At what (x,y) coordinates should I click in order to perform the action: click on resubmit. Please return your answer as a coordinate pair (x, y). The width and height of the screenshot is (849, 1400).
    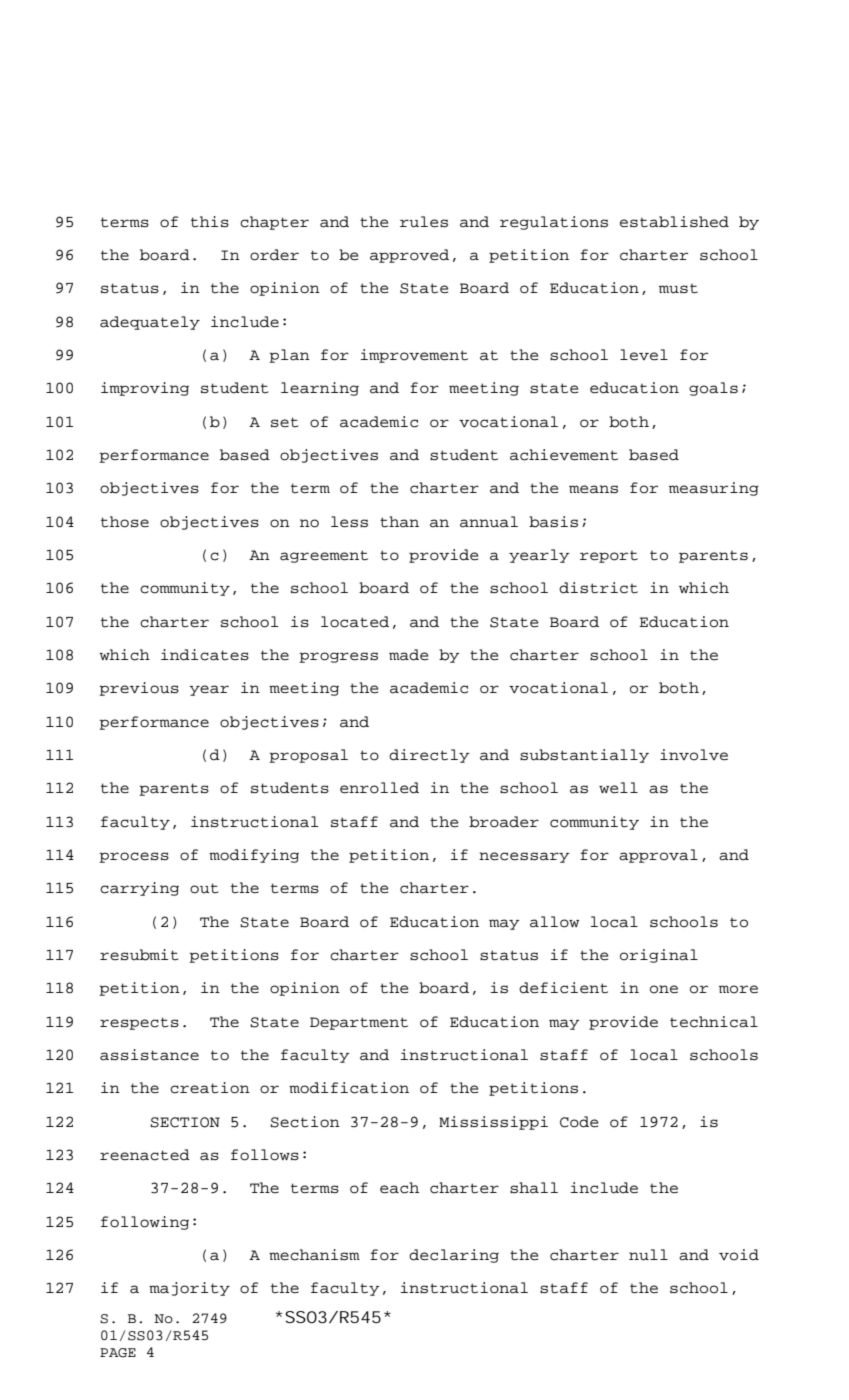
    Looking at the image, I should click on (139, 955).
